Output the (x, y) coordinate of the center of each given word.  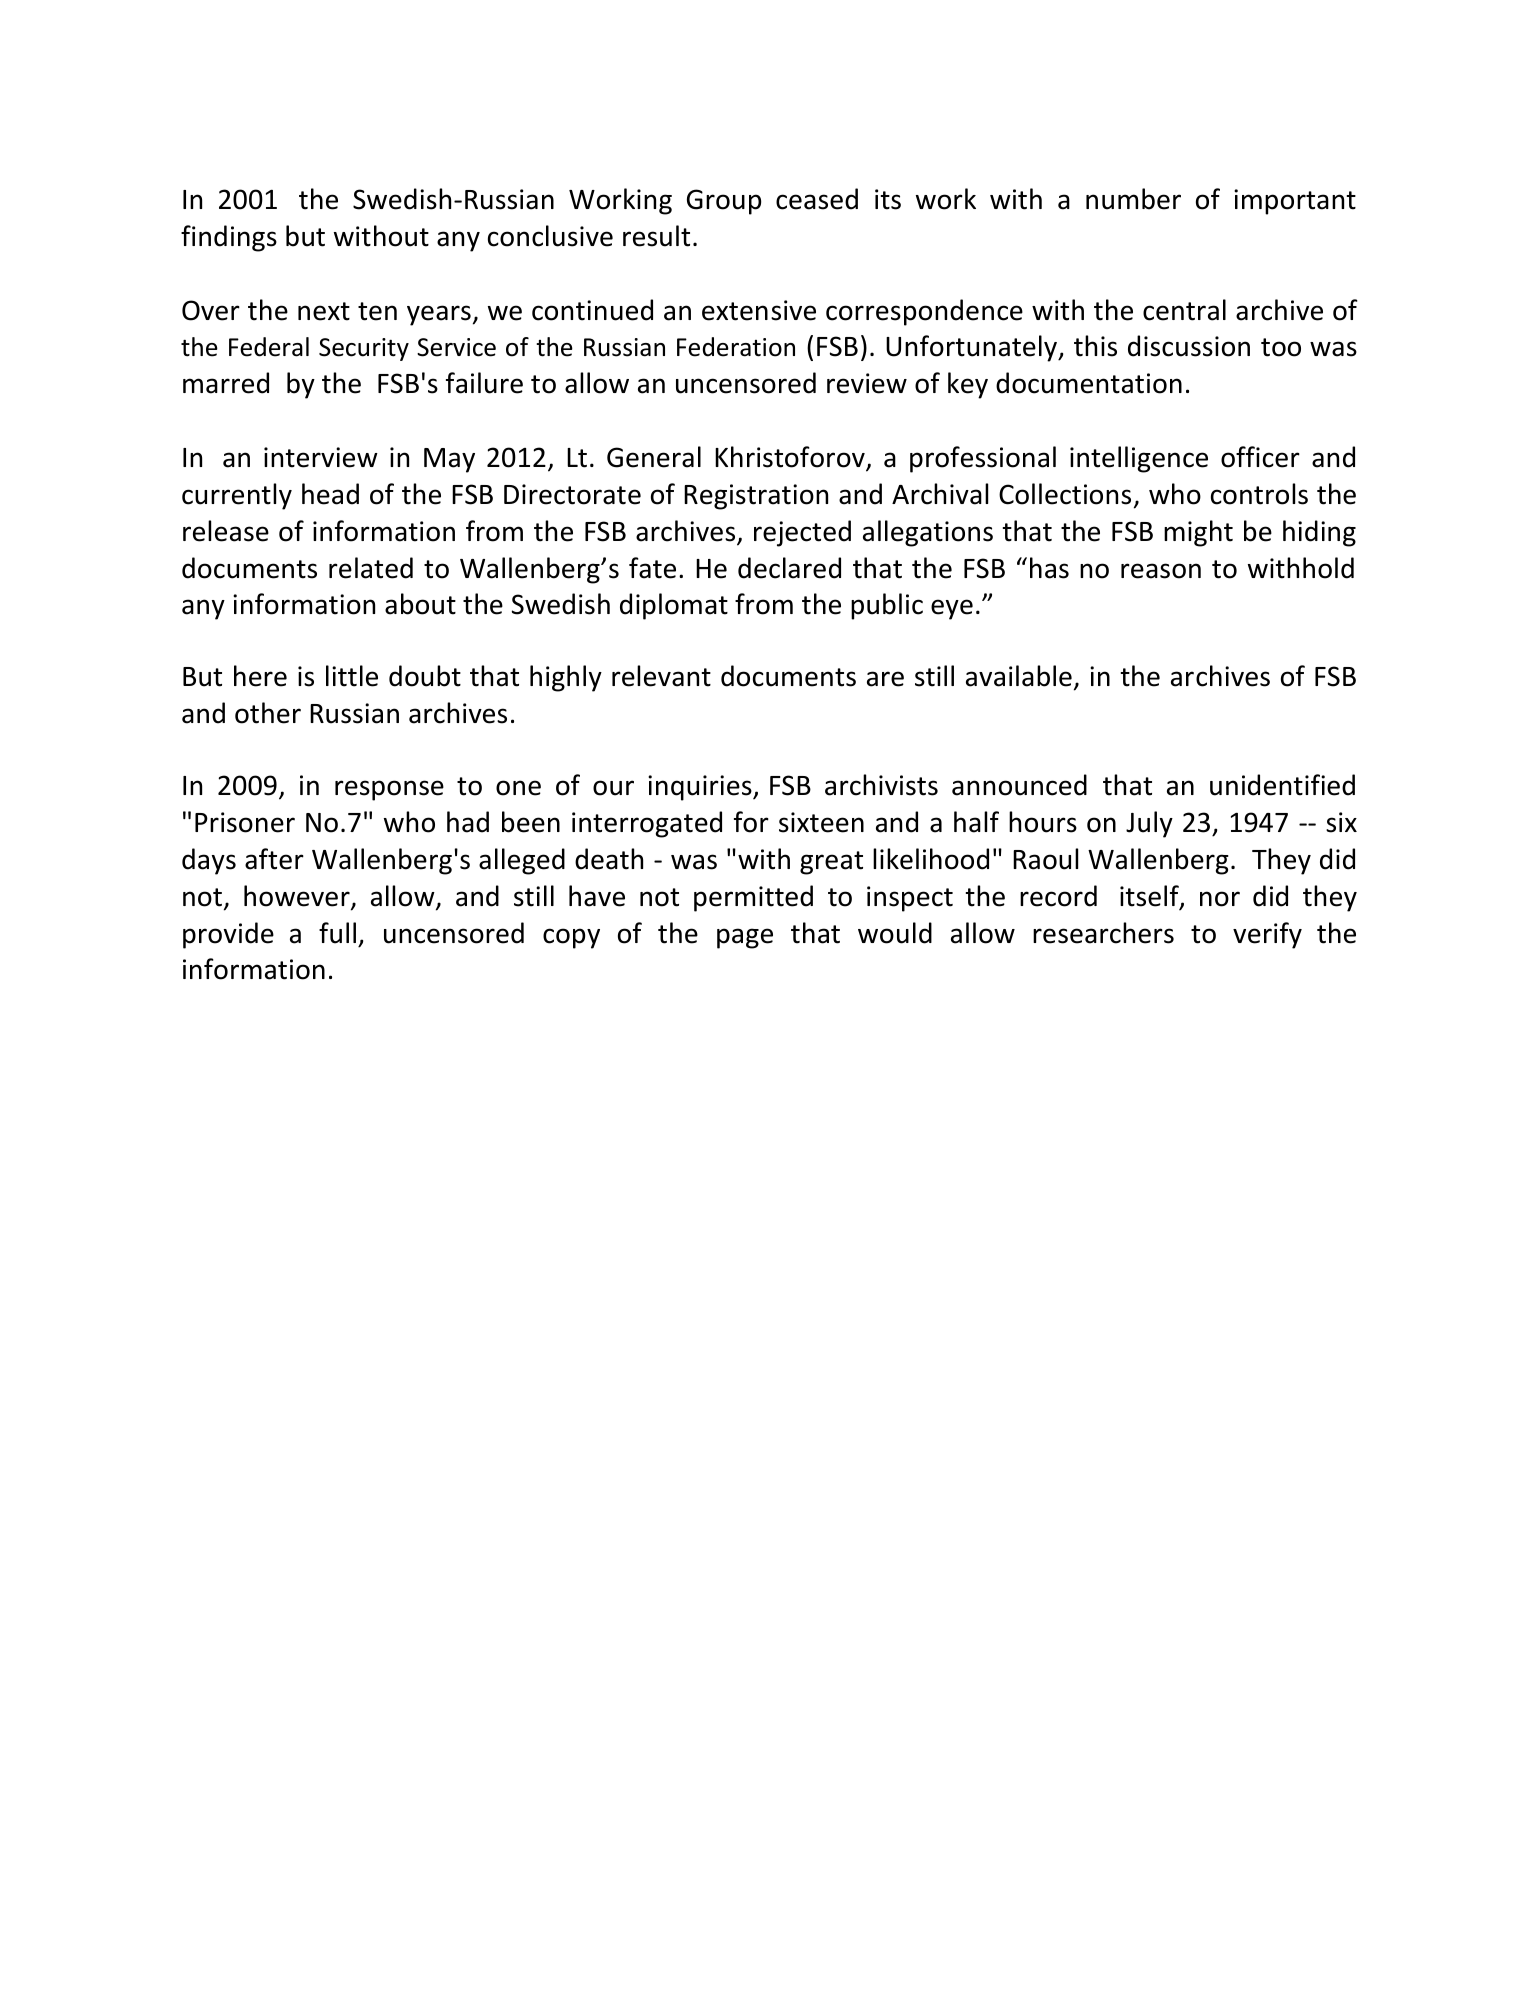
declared (789, 568)
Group (724, 202)
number (1133, 199)
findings (229, 238)
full (337, 933)
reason (1161, 571)
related (371, 568)
